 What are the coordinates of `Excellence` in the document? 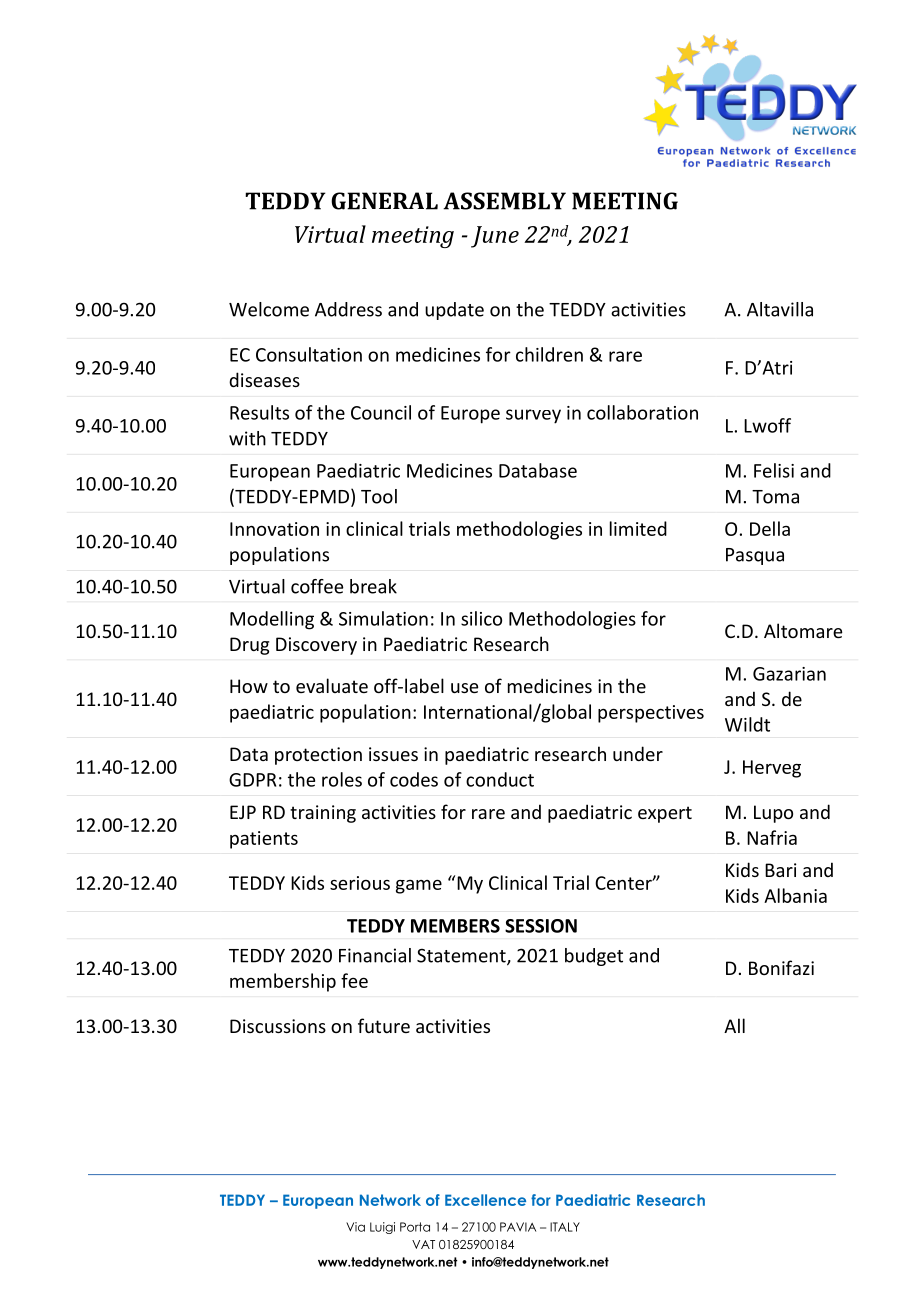 It's located at (485, 1200).
